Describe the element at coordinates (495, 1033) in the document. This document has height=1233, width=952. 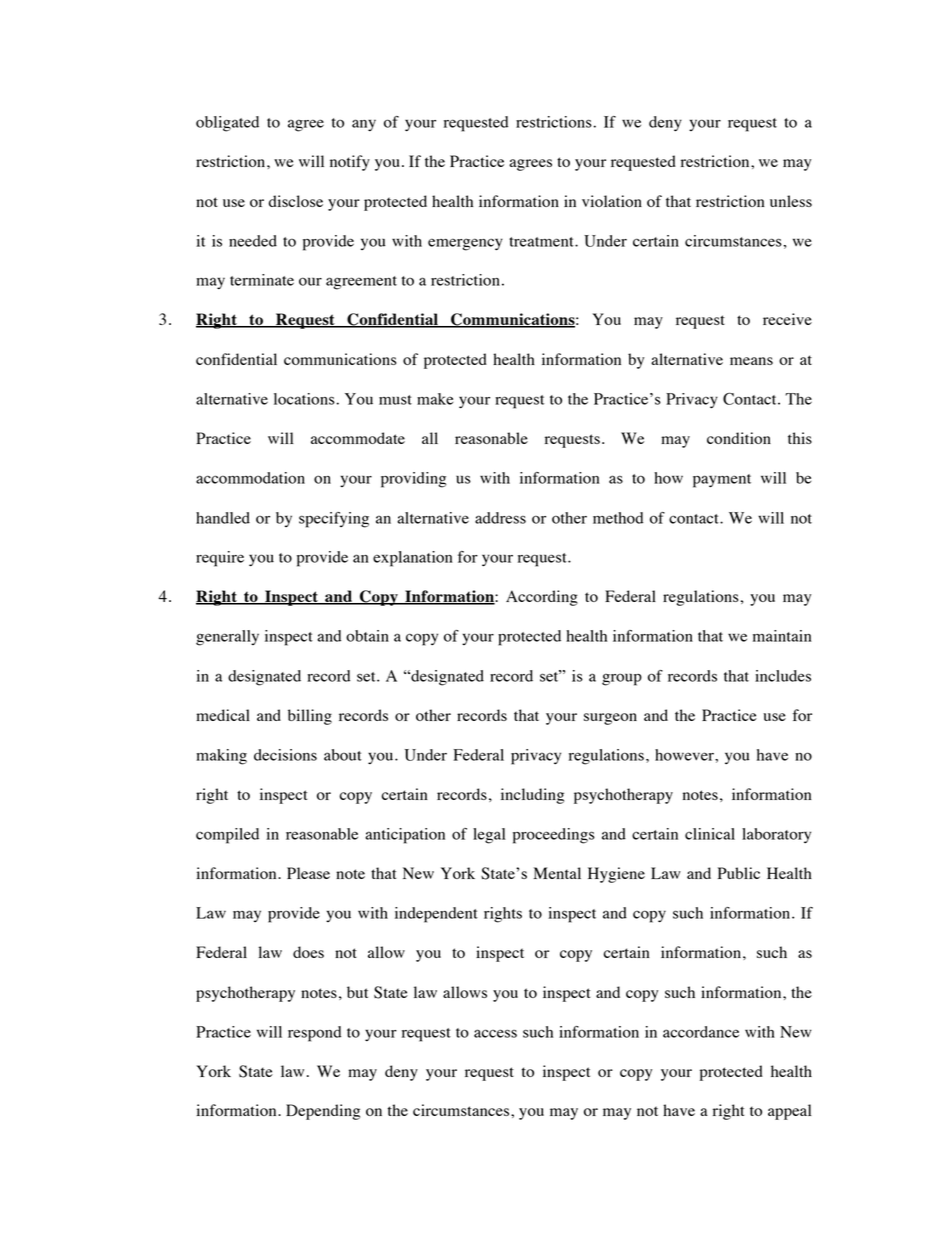
I see `access` at that location.
